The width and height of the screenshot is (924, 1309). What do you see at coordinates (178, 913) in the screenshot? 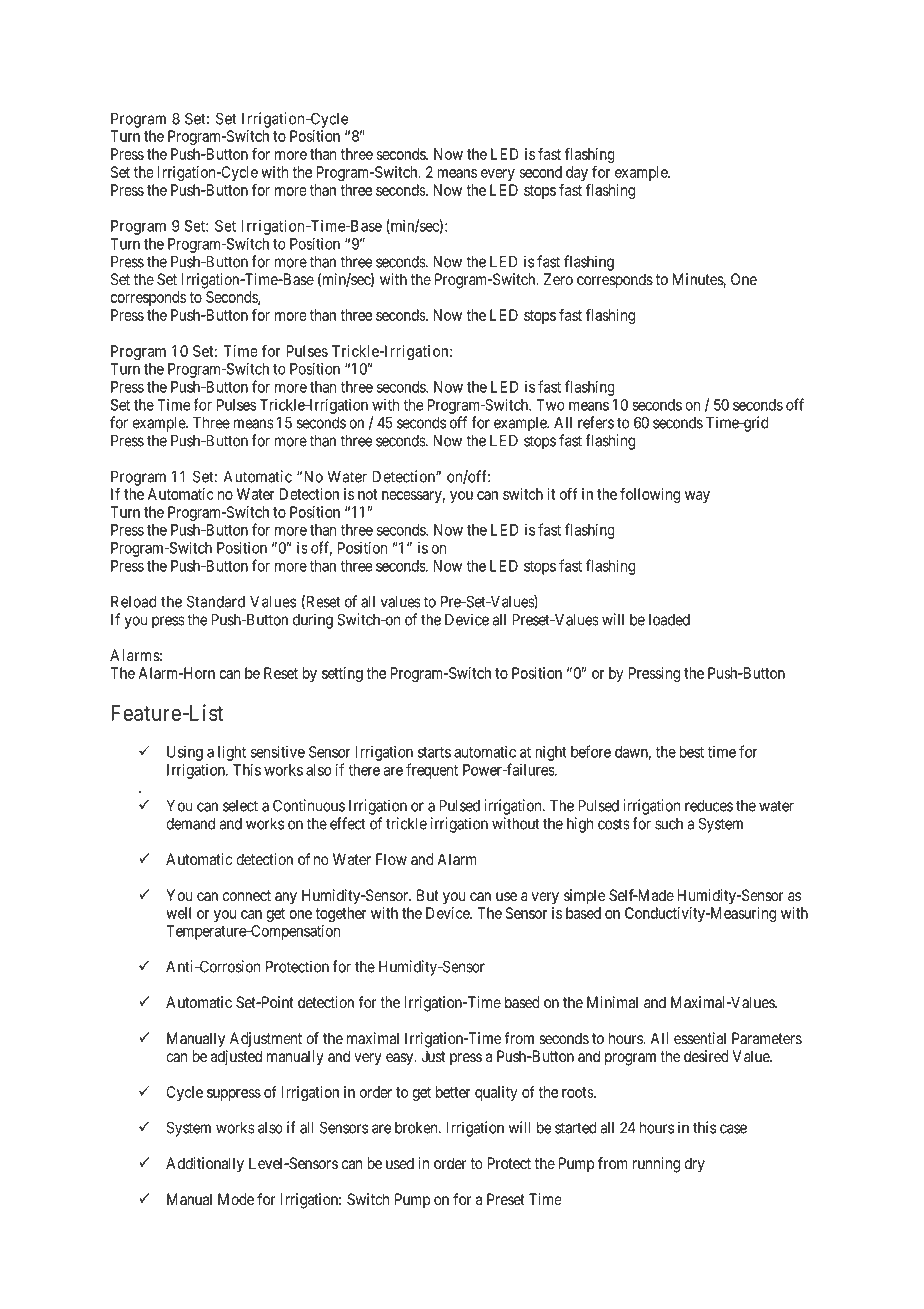
I see `well` at bounding box center [178, 913].
